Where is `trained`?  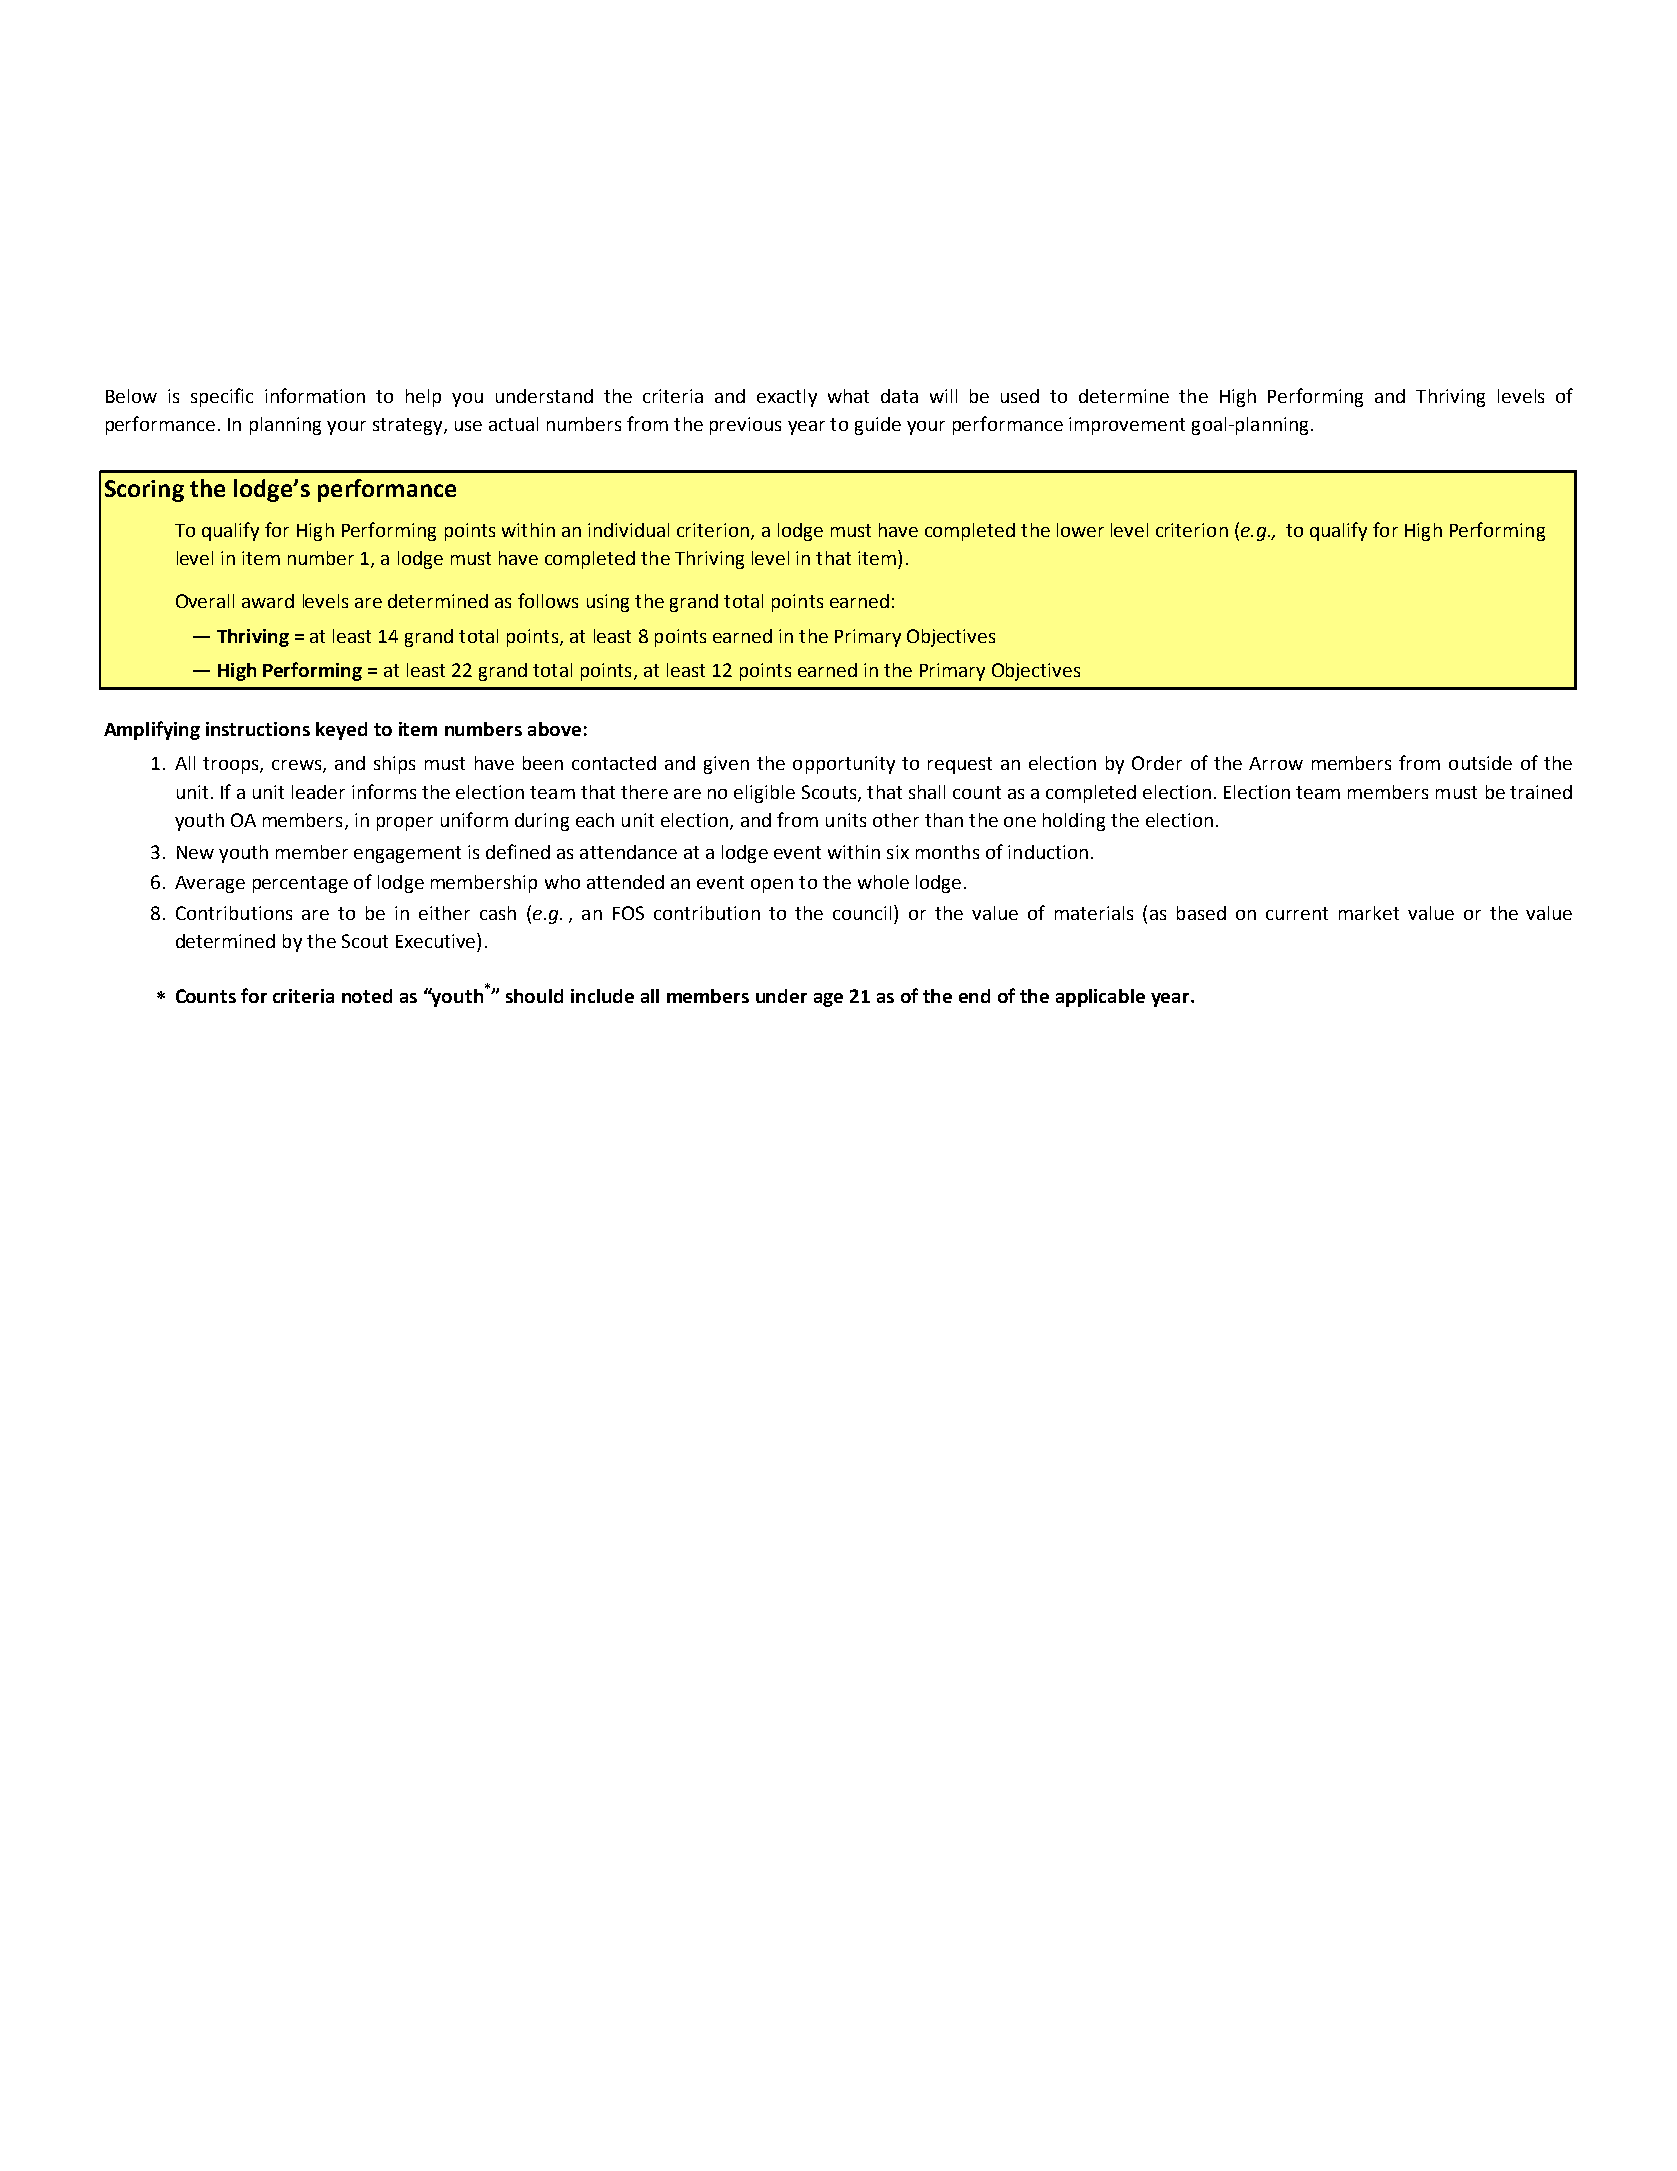 trained is located at coordinates (1541, 792).
